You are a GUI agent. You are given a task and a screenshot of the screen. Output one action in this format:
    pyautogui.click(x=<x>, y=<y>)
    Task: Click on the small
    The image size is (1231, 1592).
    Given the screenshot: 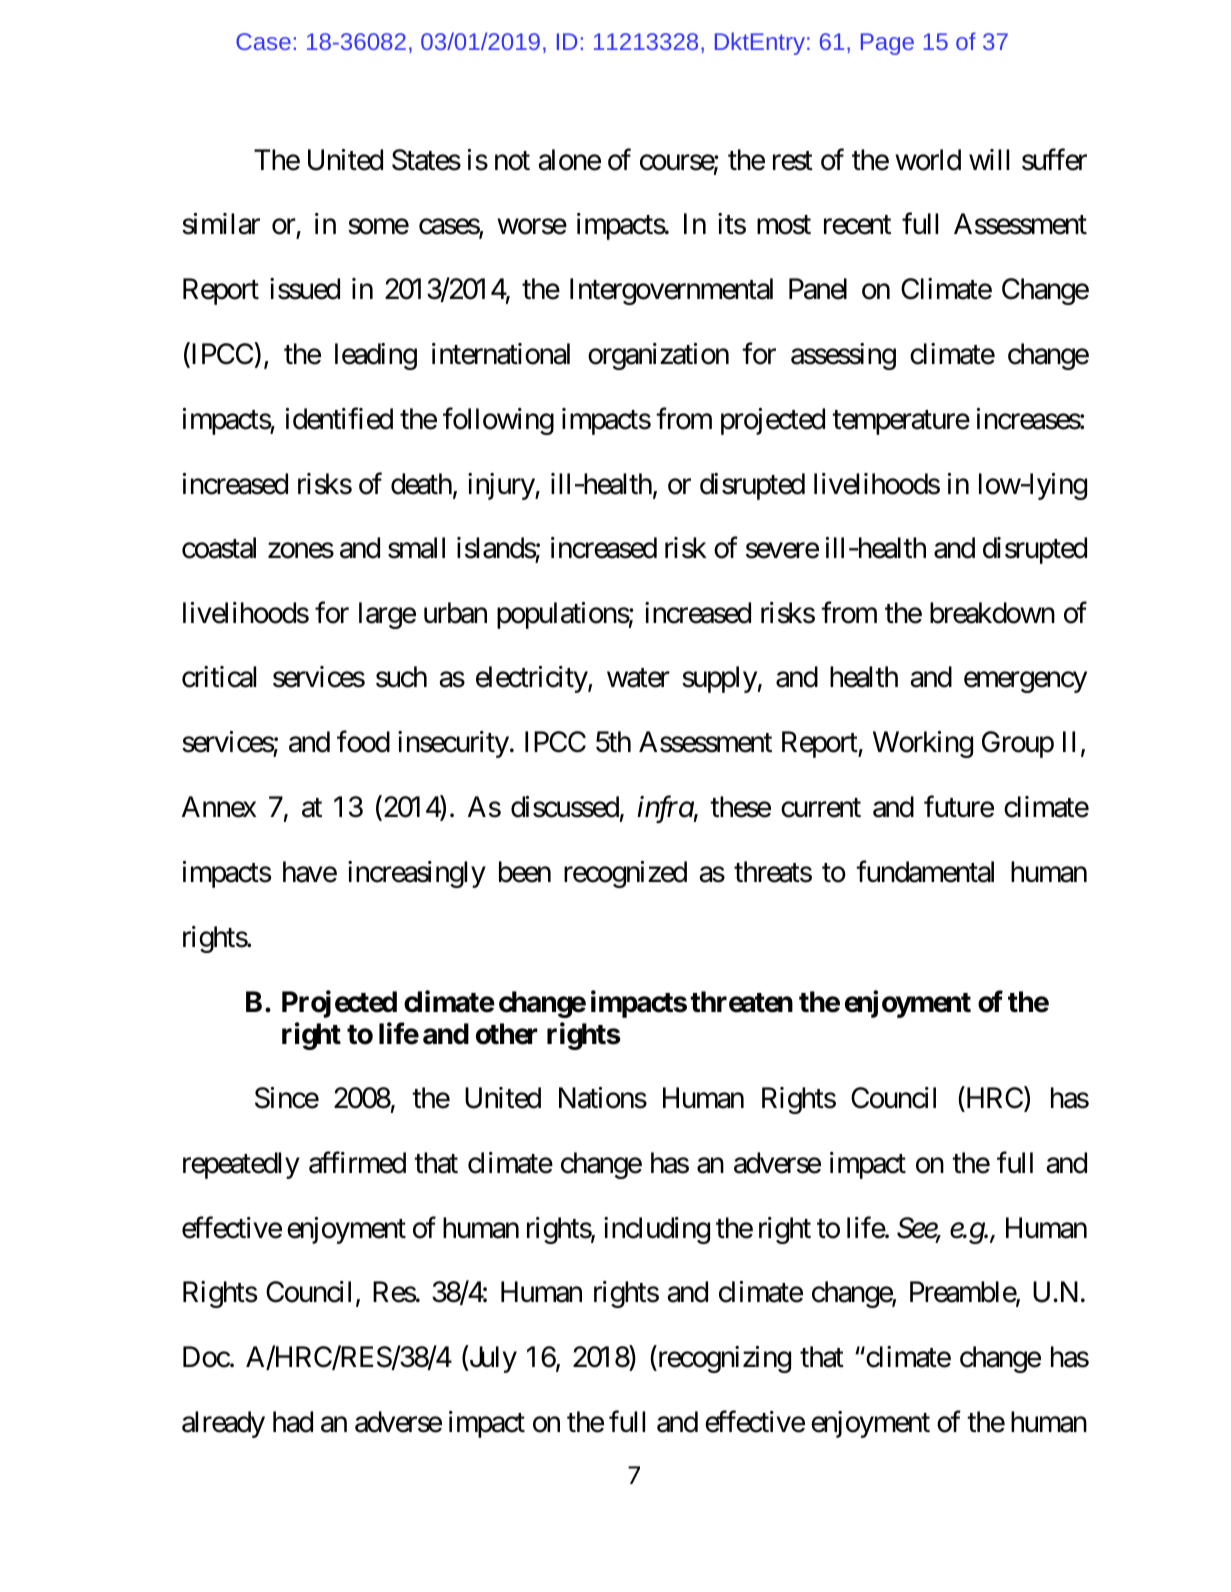 What is the action you would take?
    pyautogui.click(x=416, y=548)
